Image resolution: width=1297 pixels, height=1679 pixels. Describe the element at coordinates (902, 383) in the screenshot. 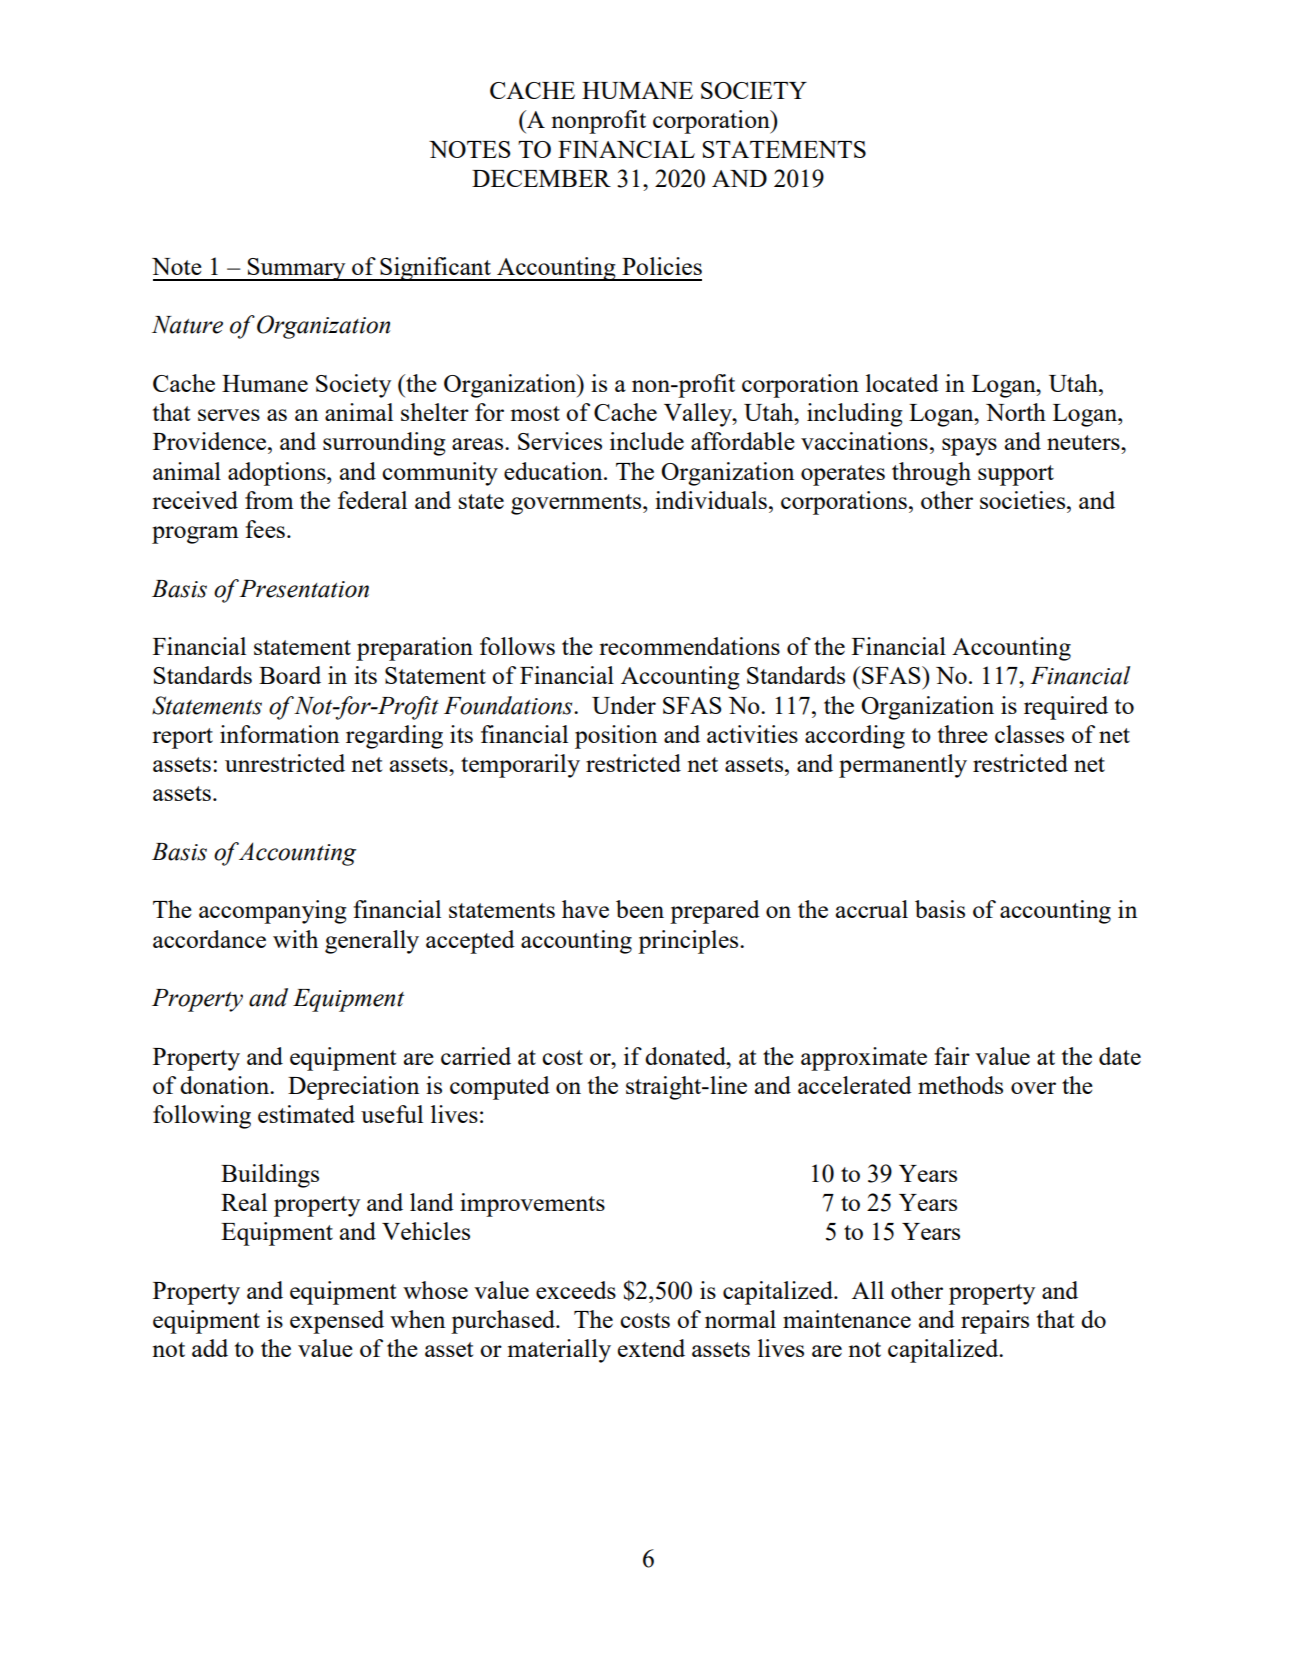

I see `located` at that location.
